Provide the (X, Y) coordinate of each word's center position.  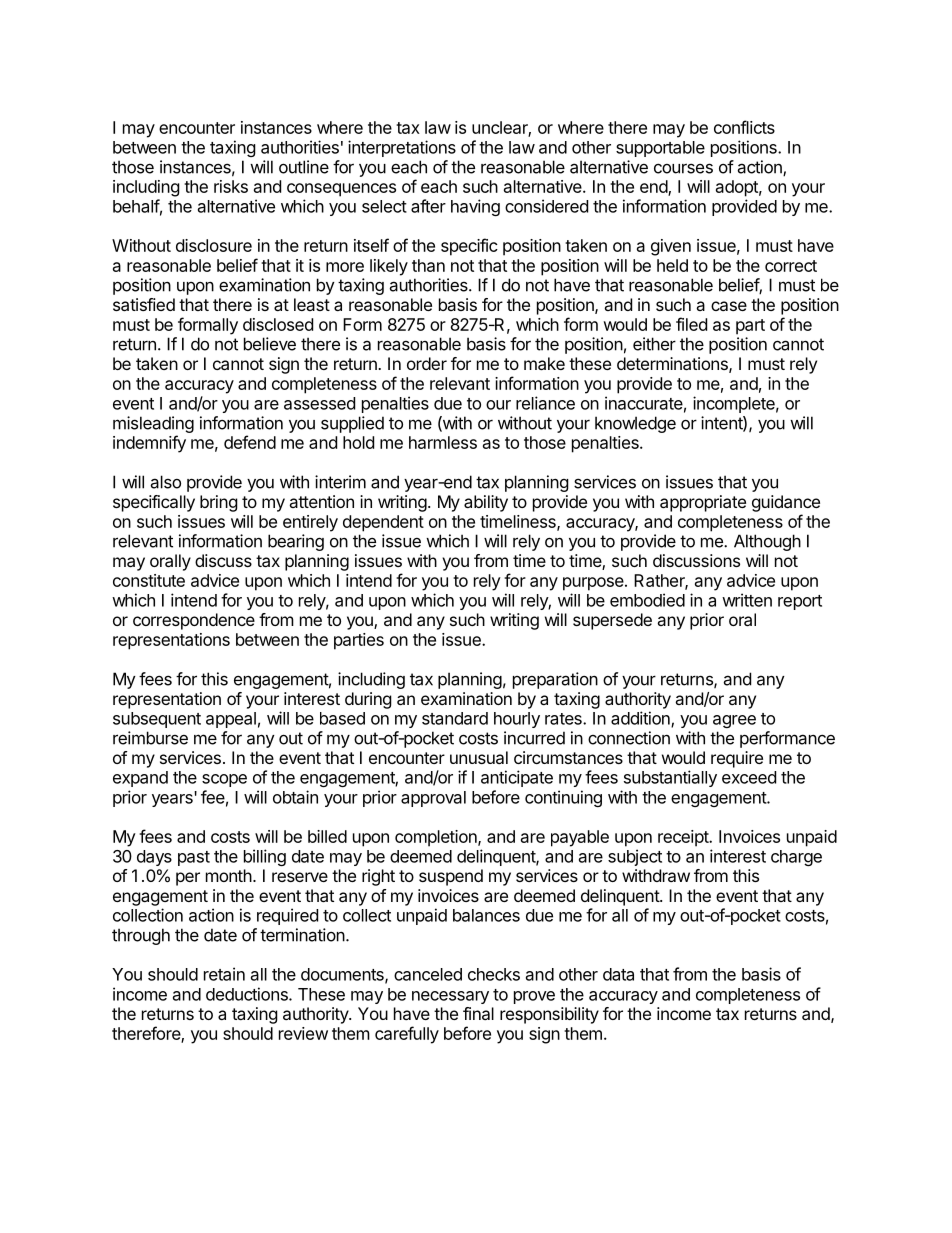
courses (683, 168)
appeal (231, 720)
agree (734, 721)
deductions (248, 994)
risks (231, 186)
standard (455, 718)
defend (250, 442)
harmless (443, 442)
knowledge (635, 424)
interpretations (402, 148)
